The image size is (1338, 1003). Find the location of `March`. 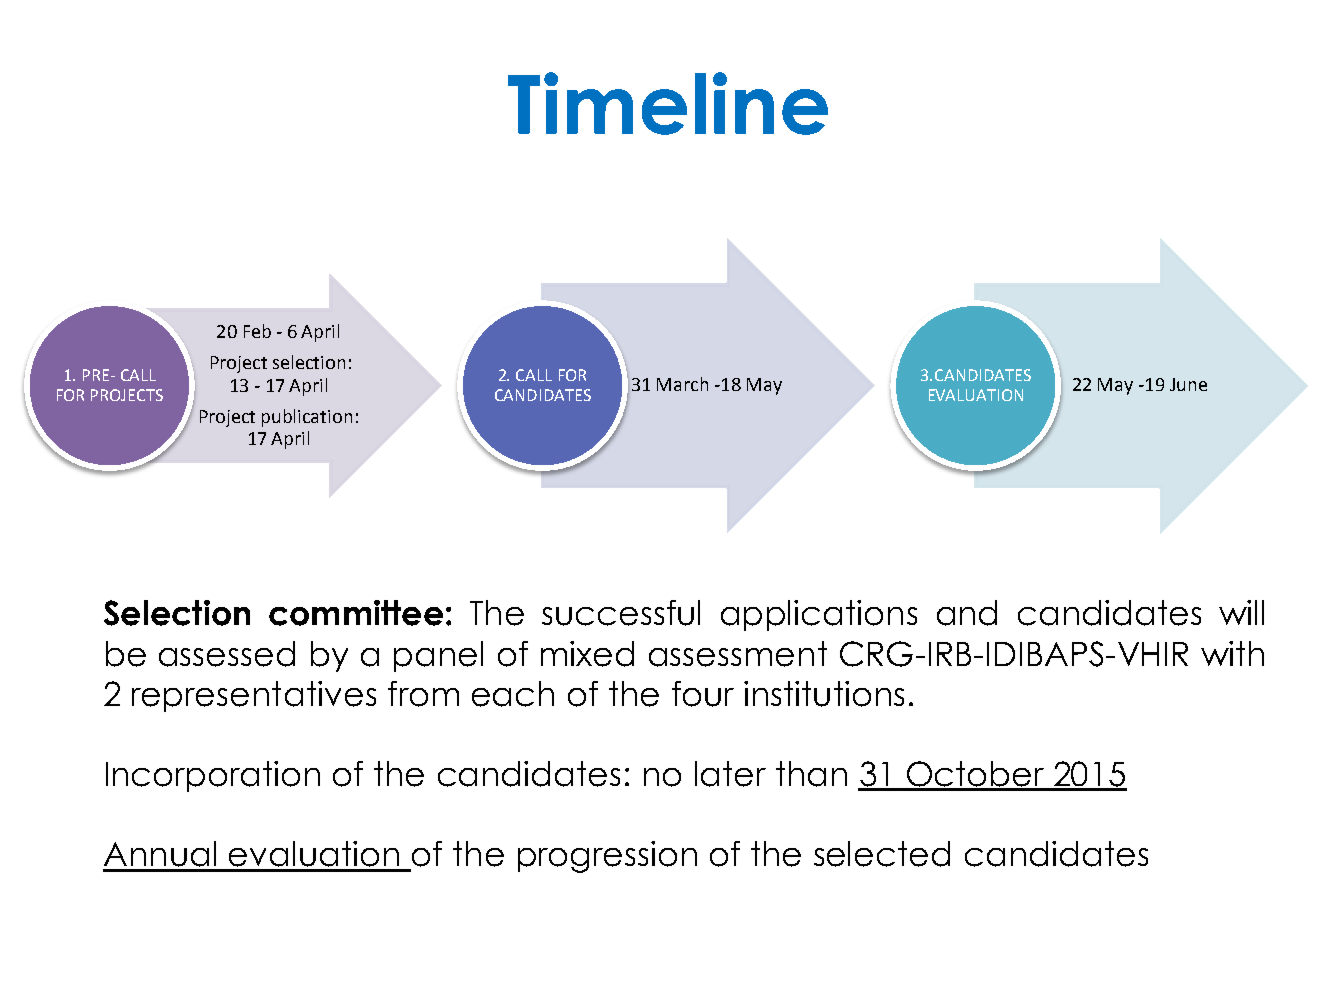

March is located at coordinates (682, 384).
